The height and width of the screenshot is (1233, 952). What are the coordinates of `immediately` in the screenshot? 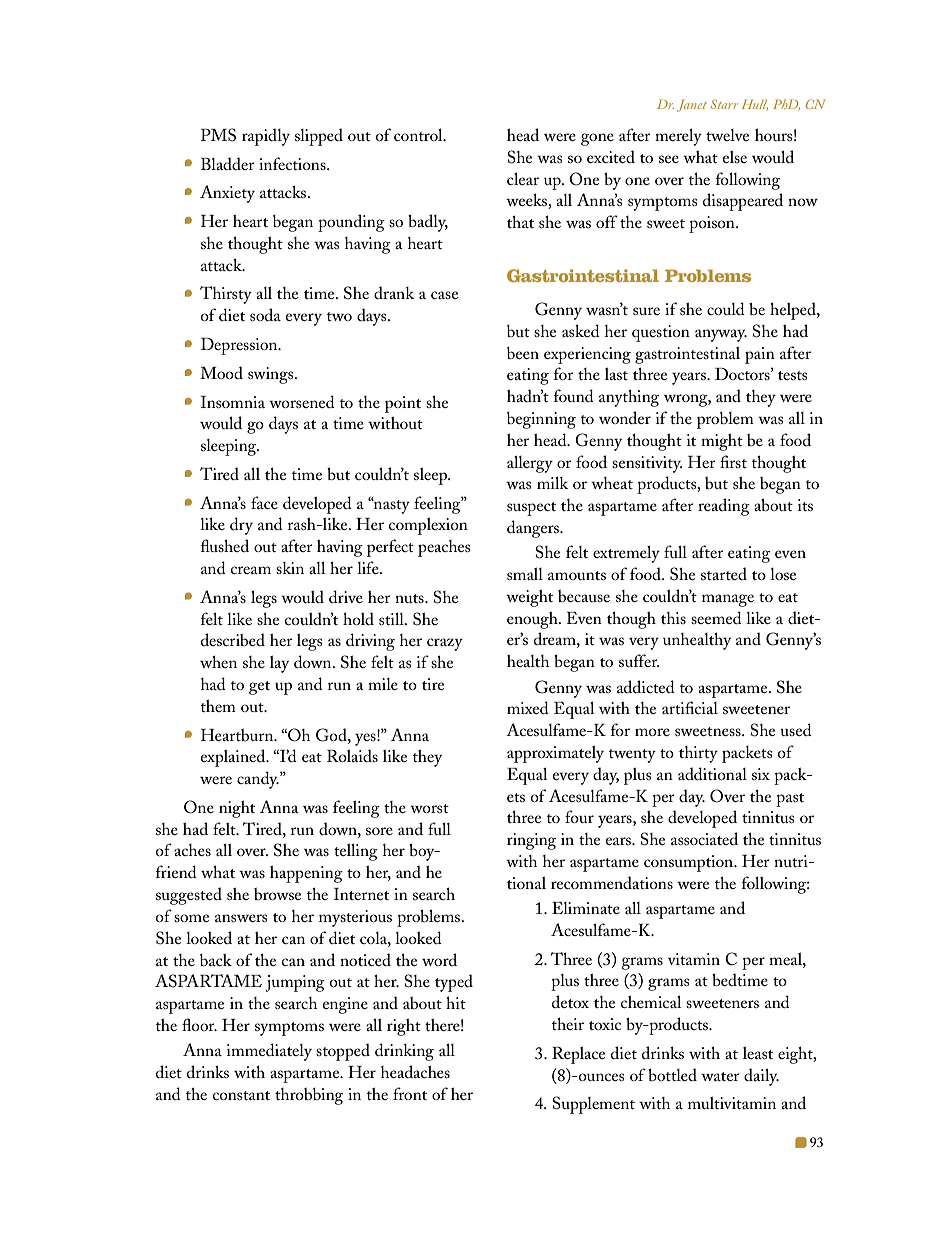 It's located at (269, 1052).
